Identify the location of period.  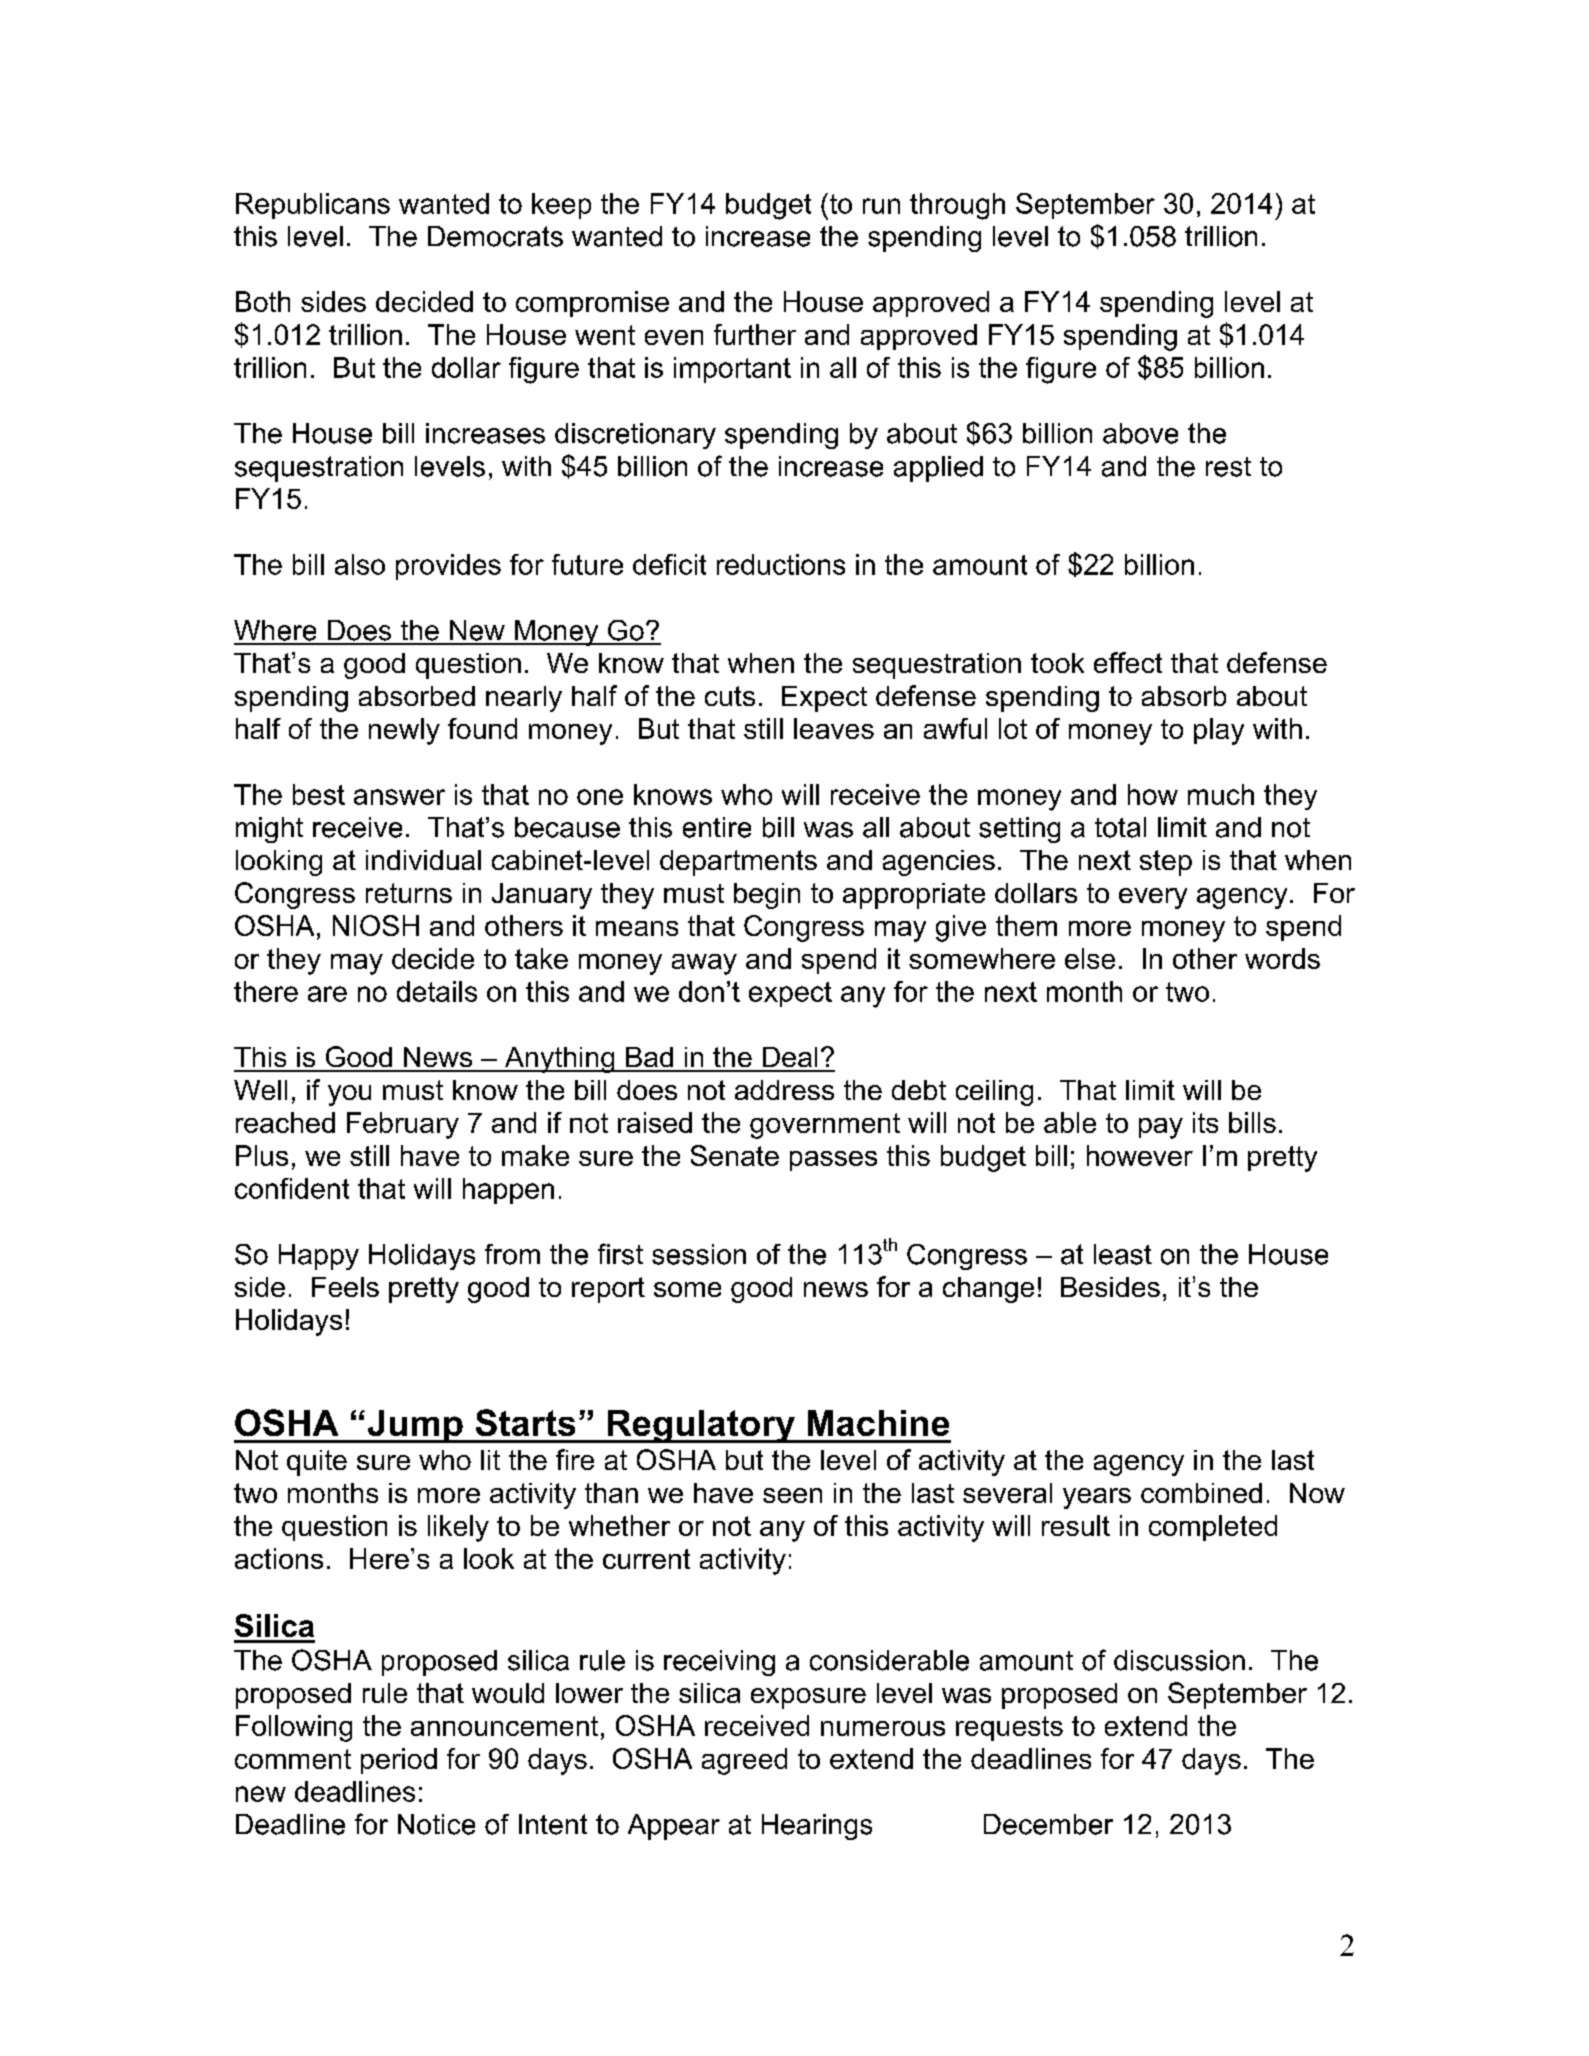
(399, 1761).
